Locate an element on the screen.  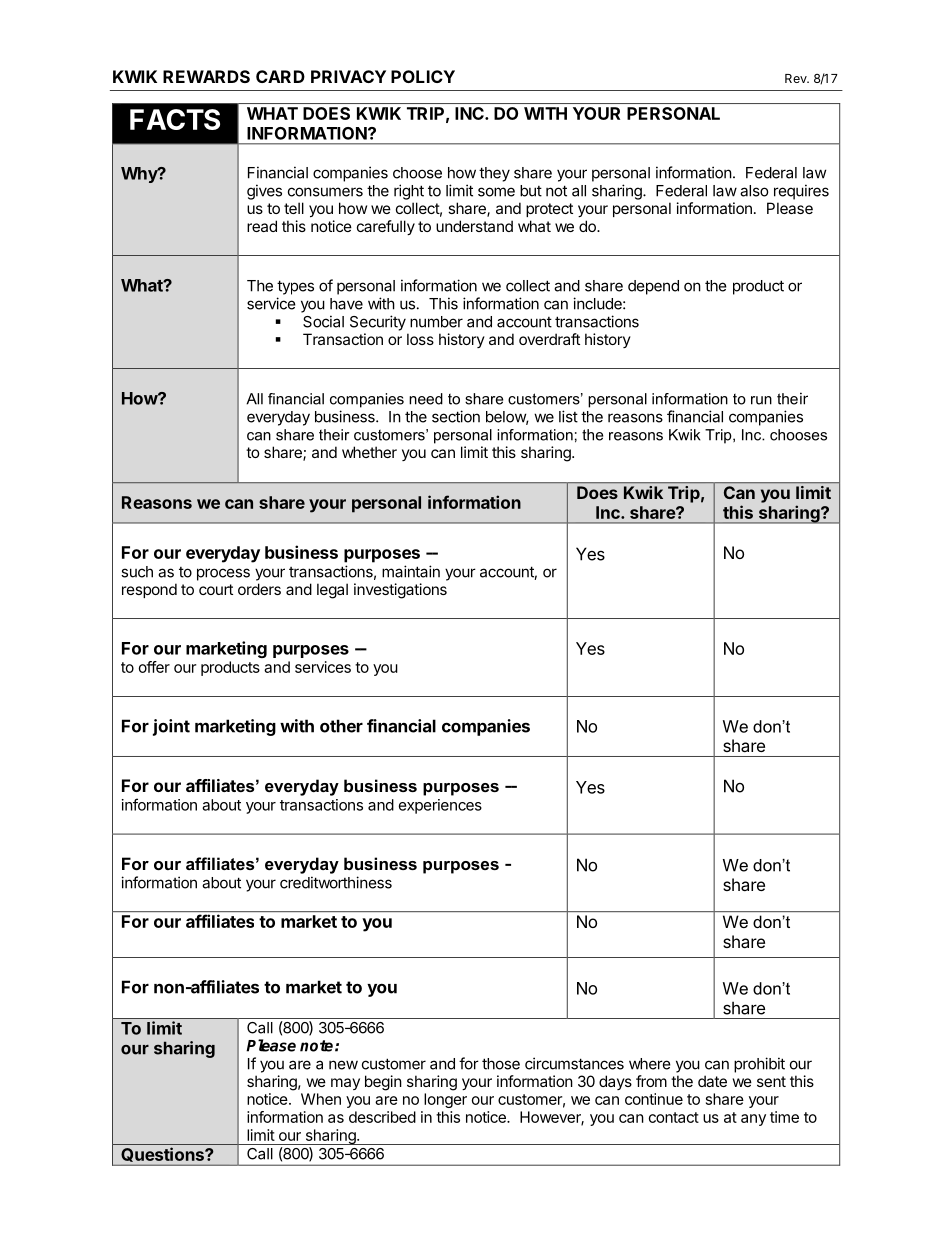
process is located at coordinates (223, 574).
